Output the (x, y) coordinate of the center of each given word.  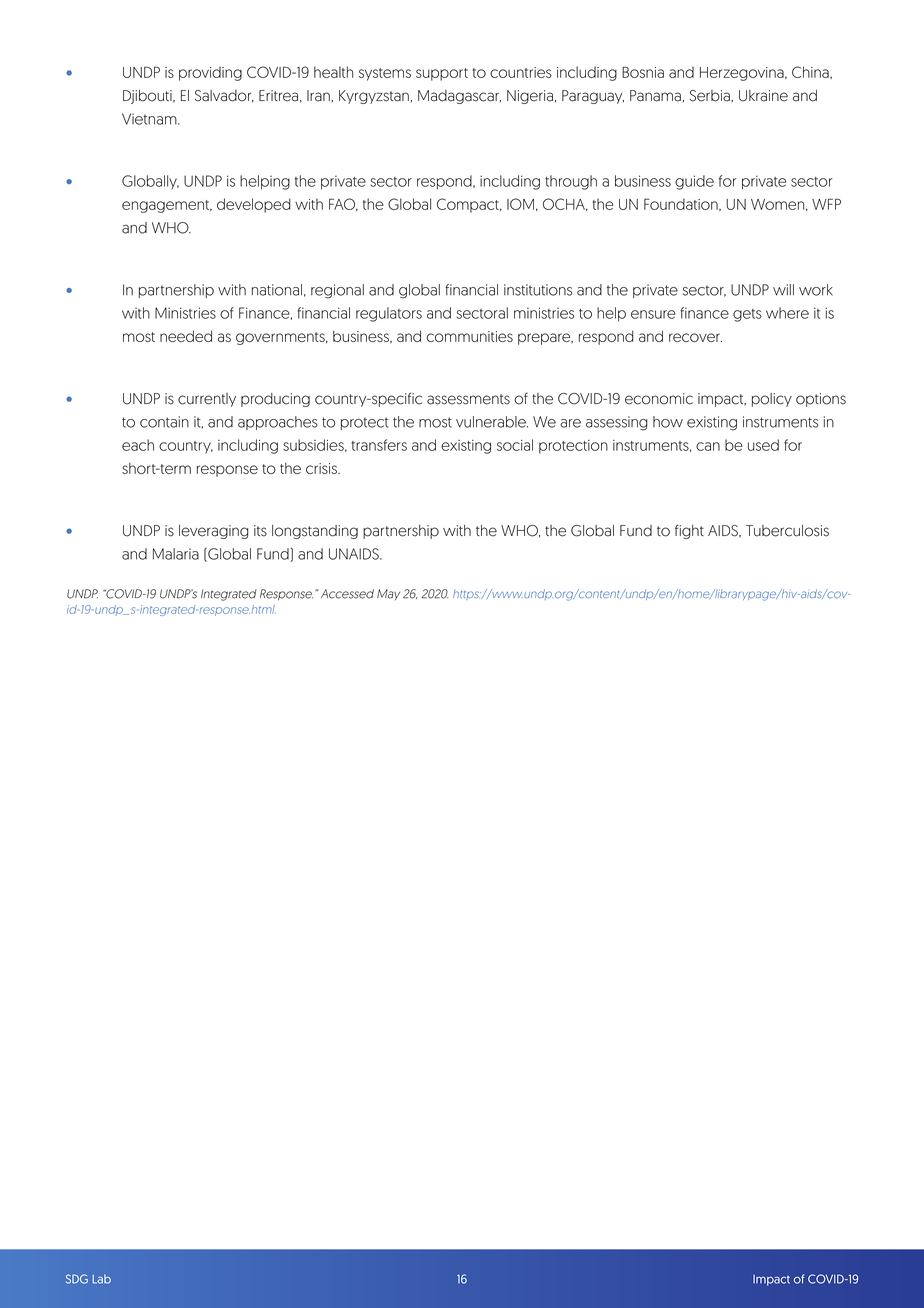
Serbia (711, 96)
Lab (102, 1279)
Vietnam (150, 119)
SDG (77, 1279)
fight (689, 532)
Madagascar (459, 97)
